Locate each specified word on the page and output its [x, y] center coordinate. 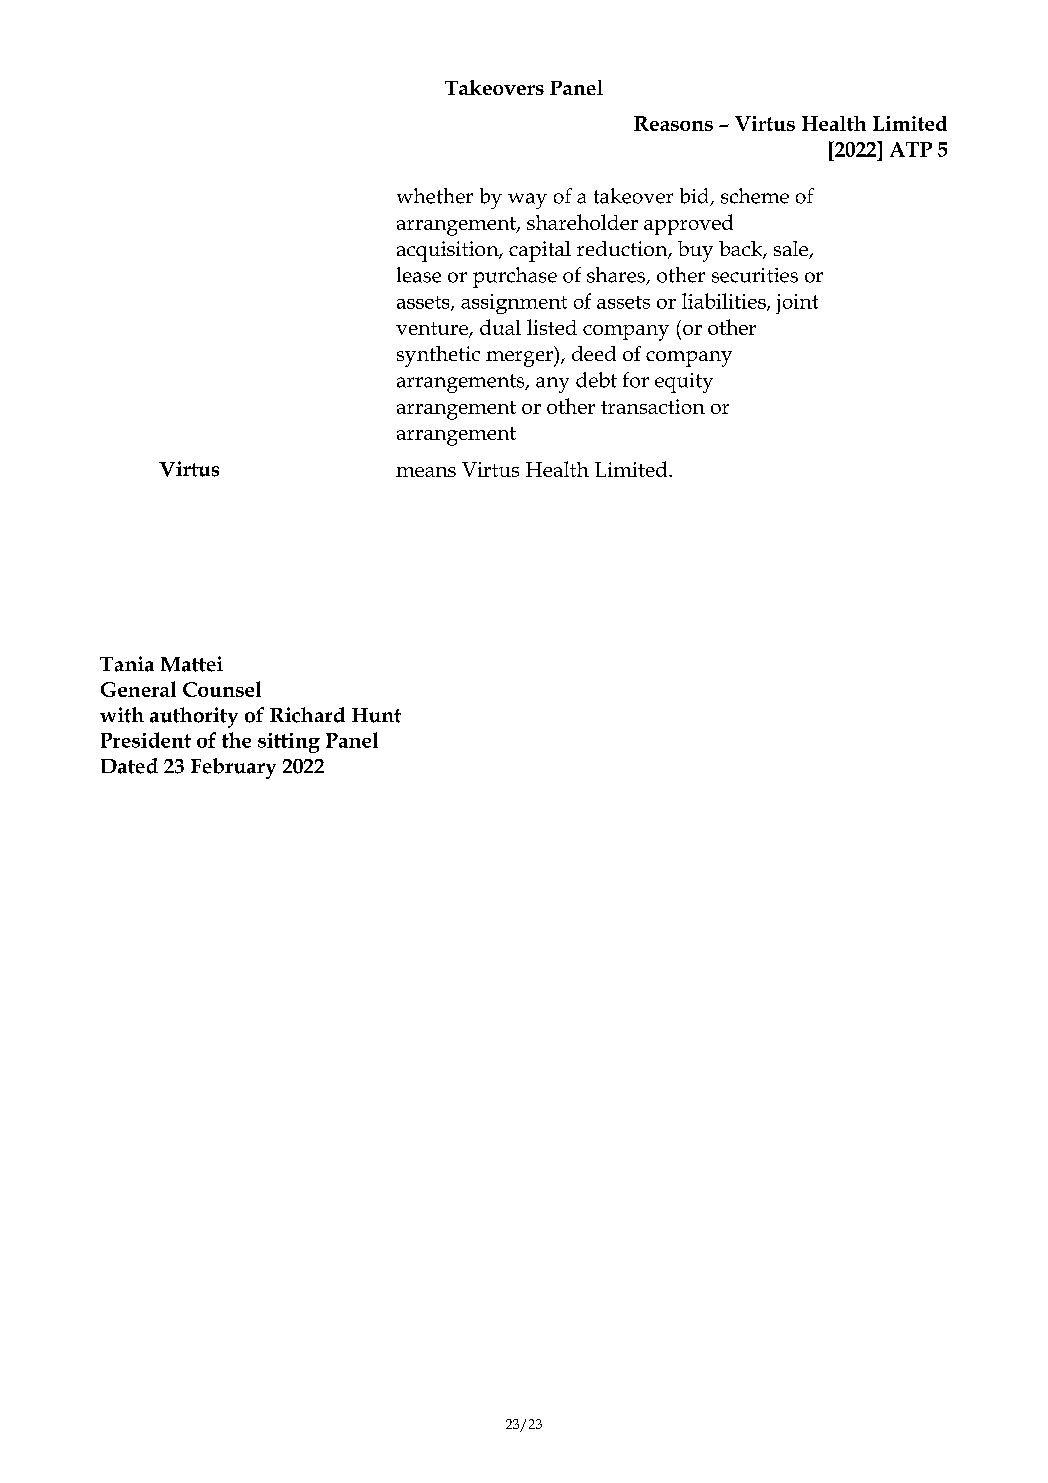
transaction [653, 406]
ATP [911, 149]
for [636, 380]
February [233, 768]
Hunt [376, 715]
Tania [127, 664]
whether [435, 196]
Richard [307, 715]
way [527, 201]
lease [419, 275]
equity [684, 383]
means [426, 472]
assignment [514, 304]
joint [797, 304]
